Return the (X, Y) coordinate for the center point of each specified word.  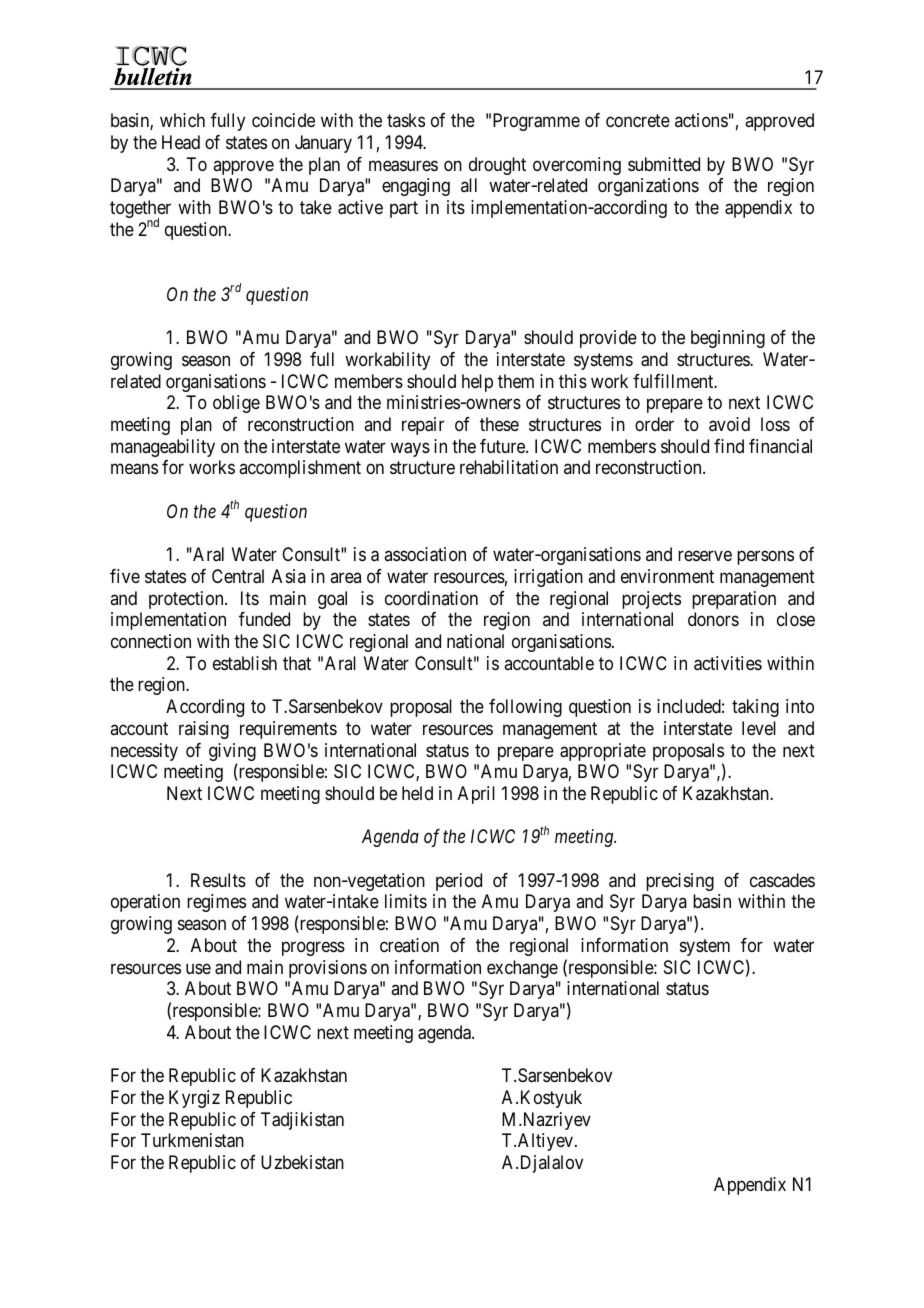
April (476, 795)
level (759, 728)
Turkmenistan (192, 1140)
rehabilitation (509, 467)
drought (497, 166)
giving (232, 753)
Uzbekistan (302, 1162)
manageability (163, 448)
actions (701, 120)
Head (181, 142)
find (729, 446)
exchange (522, 969)
